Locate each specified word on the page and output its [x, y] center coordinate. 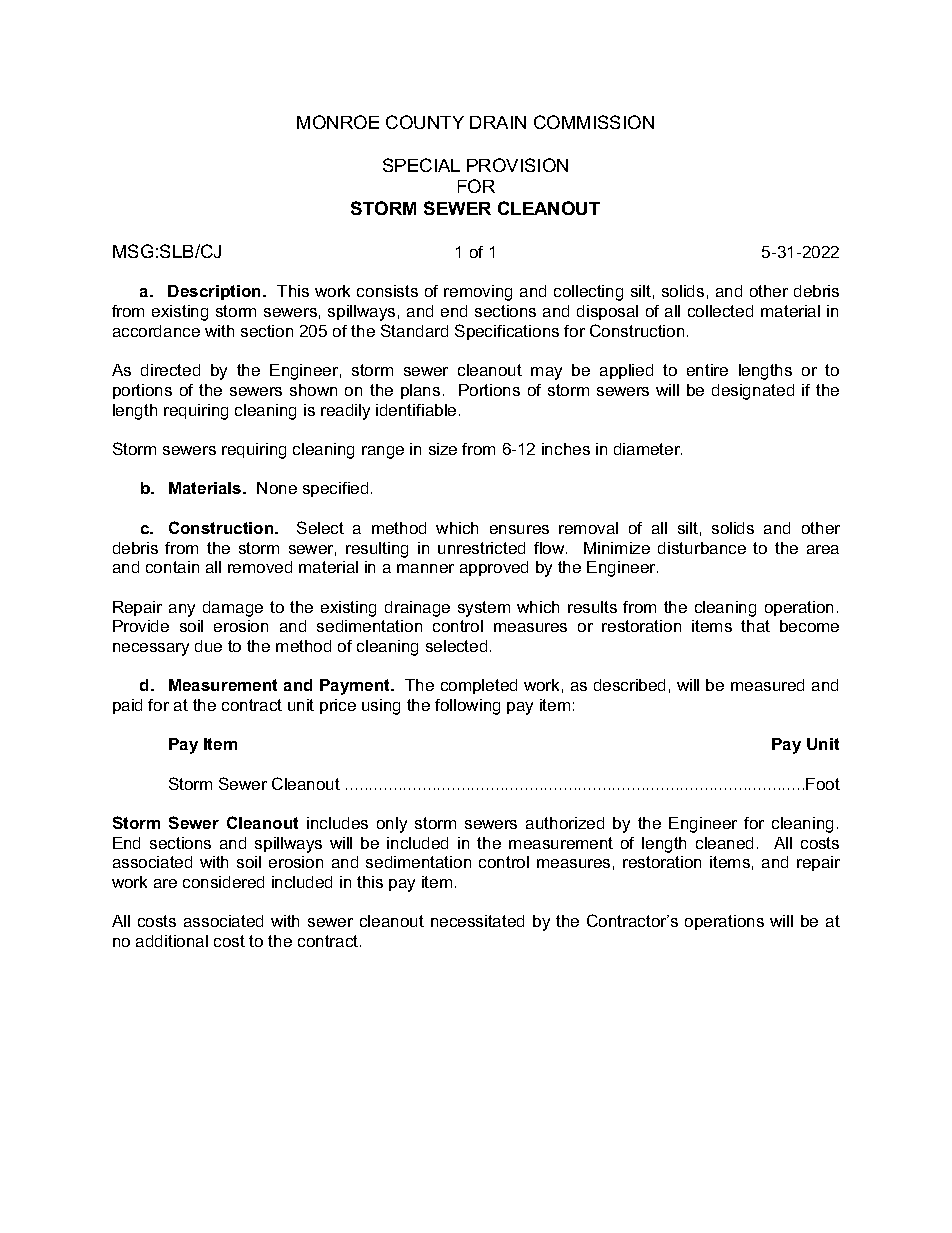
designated [753, 392]
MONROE [338, 122]
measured [767, 685]
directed [170, 370]
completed [479, 686]
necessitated [477, 921]
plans [420, 391]
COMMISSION [594, 122]
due [208, 646]
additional [172, 941]
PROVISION [517, 165]
